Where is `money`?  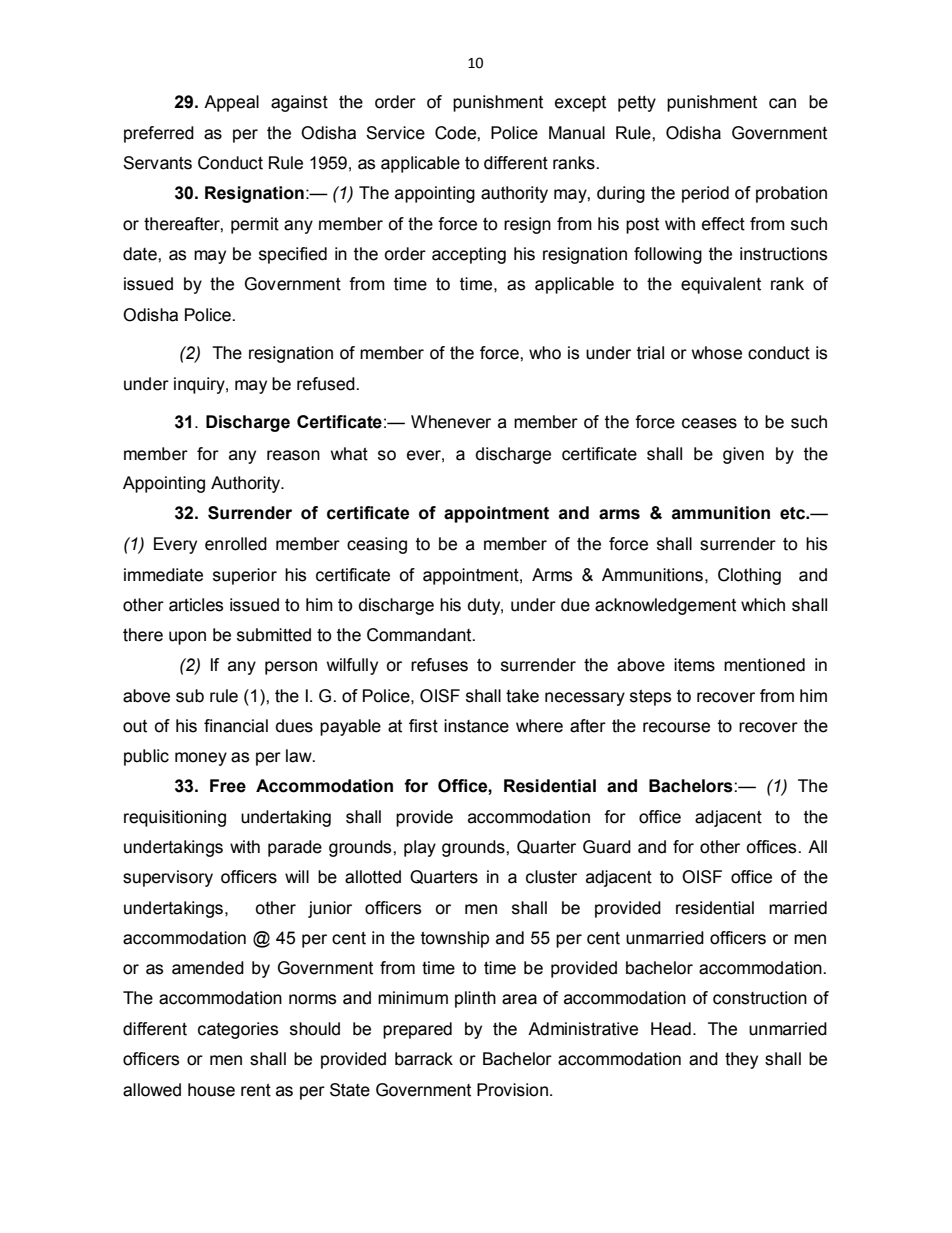 money is located at coordinates (201, 759).
